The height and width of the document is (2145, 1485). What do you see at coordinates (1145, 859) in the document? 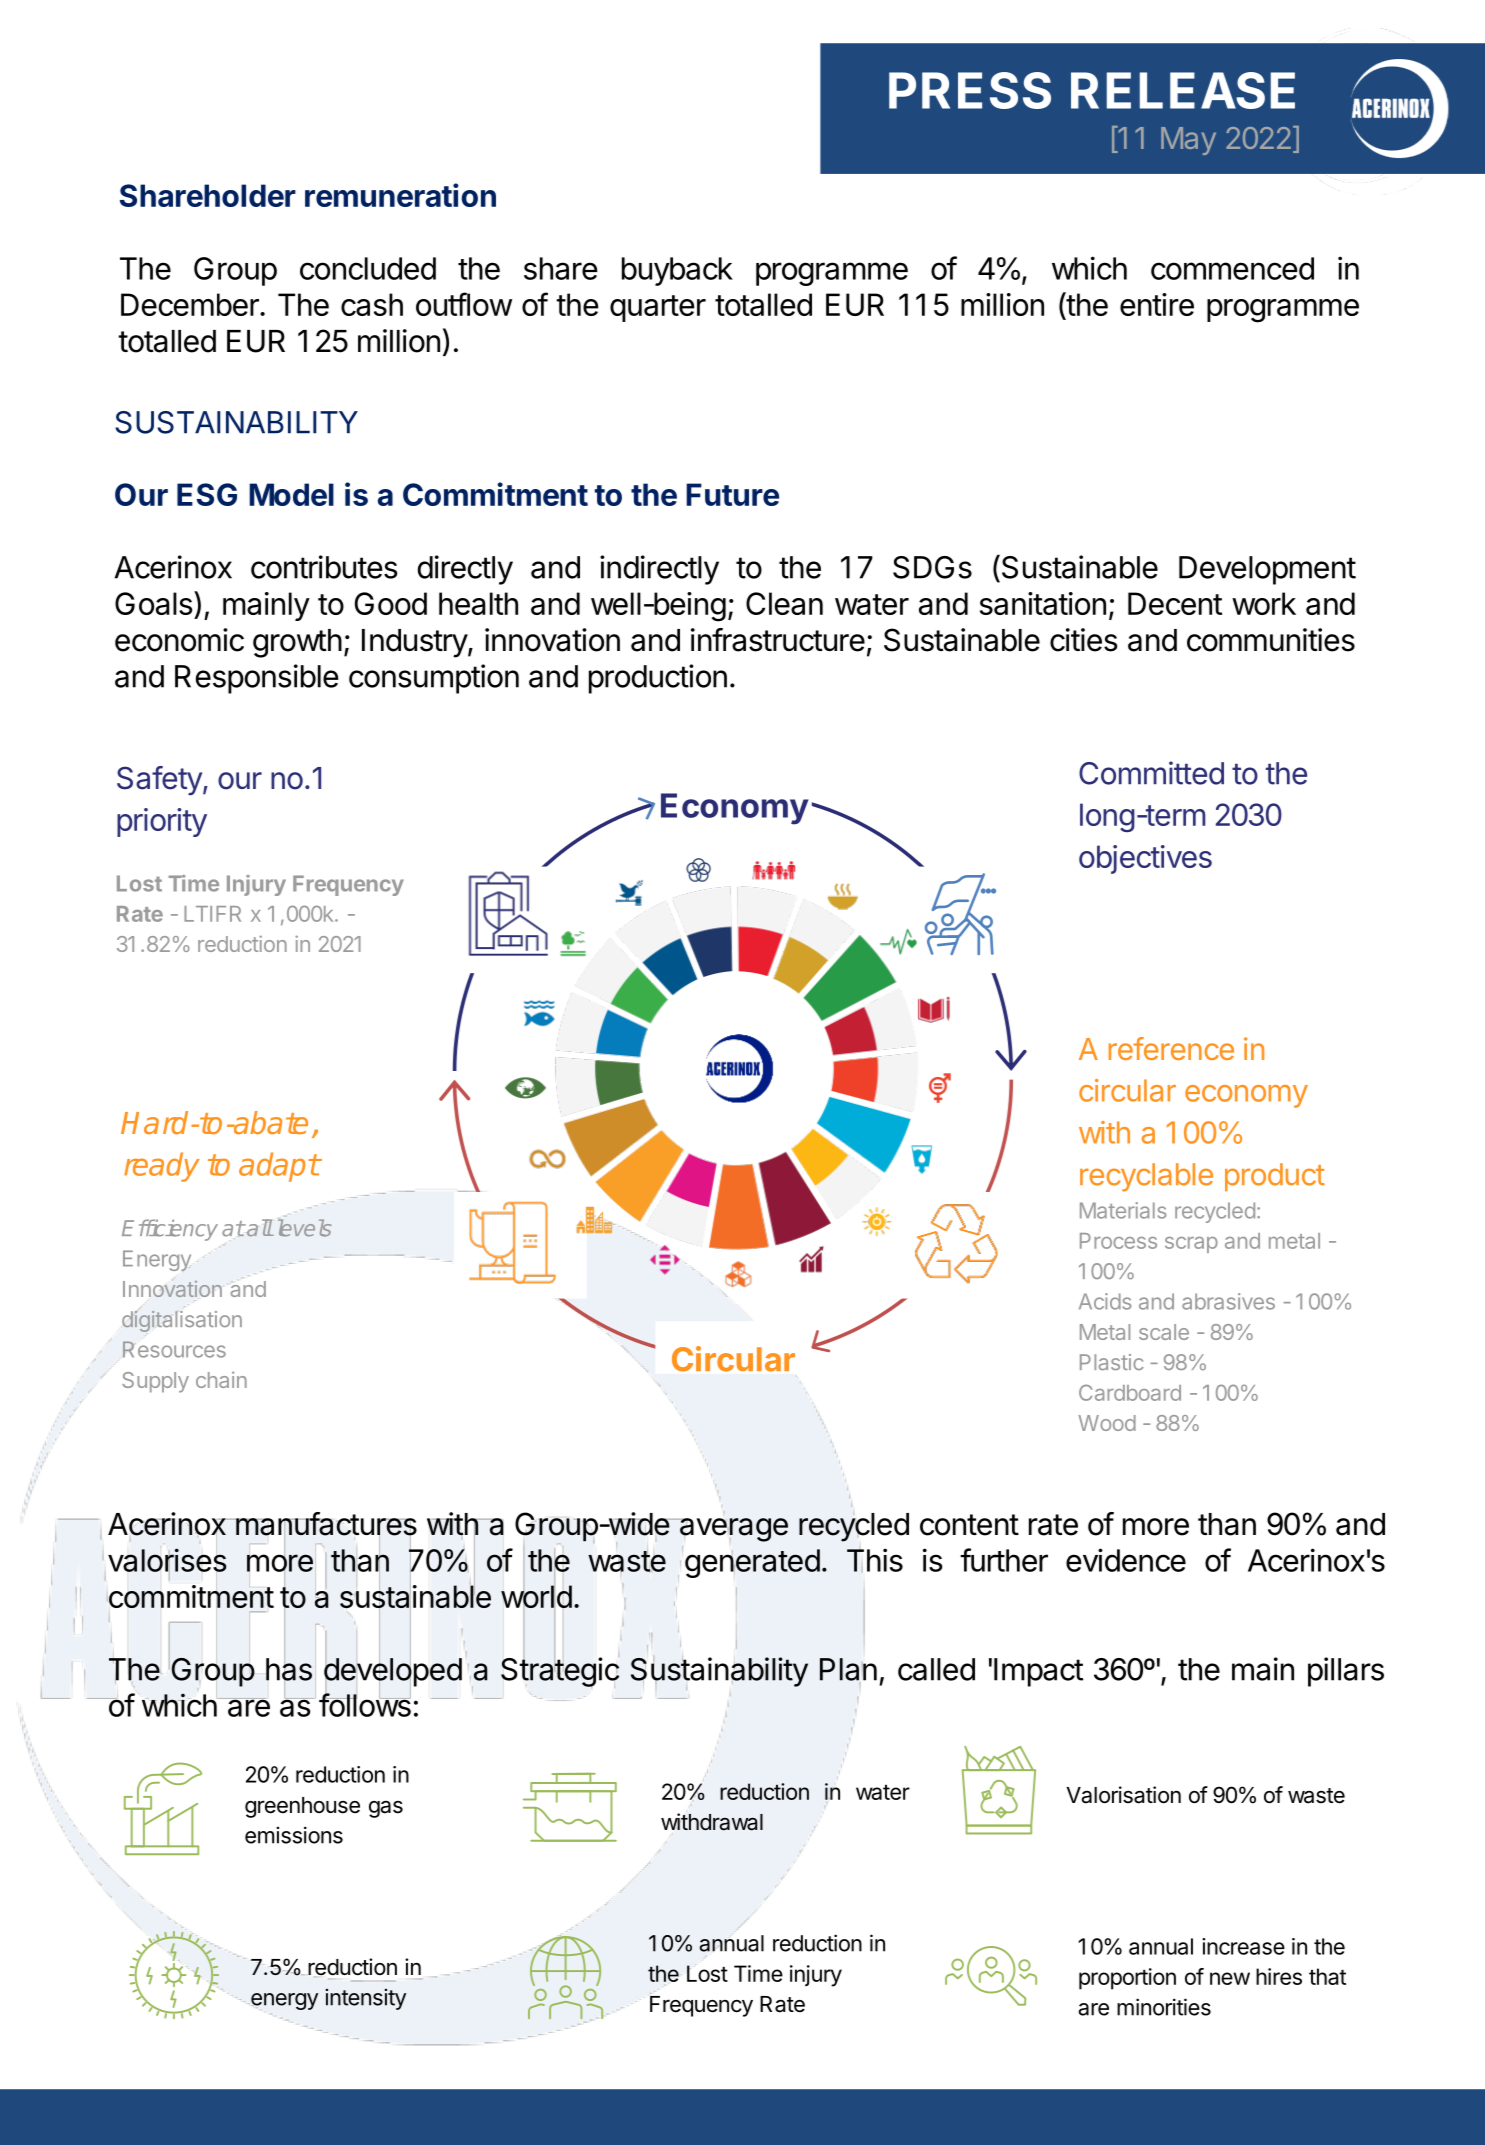
I see `objectives` at bounding box center [1145, 859].
